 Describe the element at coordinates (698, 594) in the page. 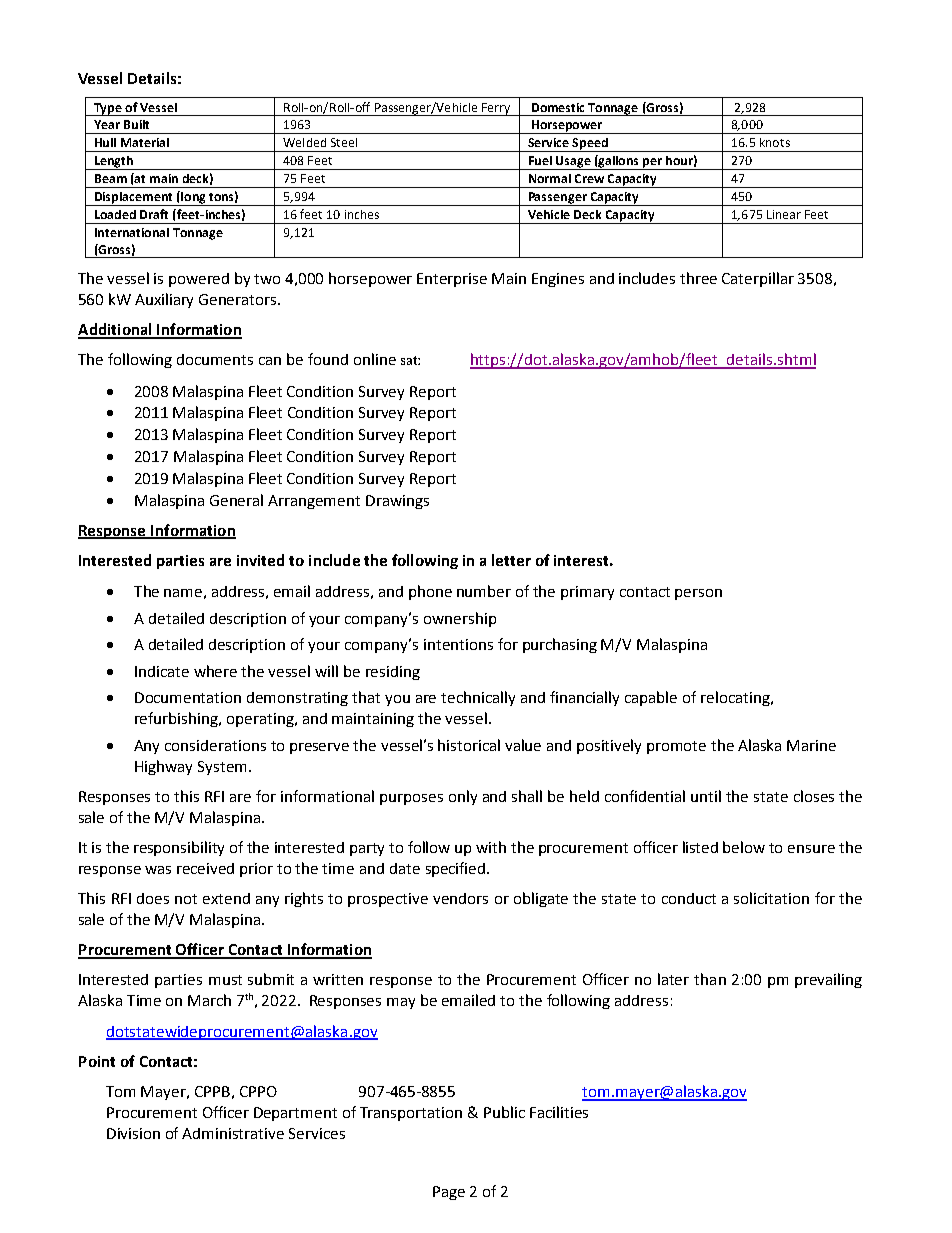

I see `person` at that location.
